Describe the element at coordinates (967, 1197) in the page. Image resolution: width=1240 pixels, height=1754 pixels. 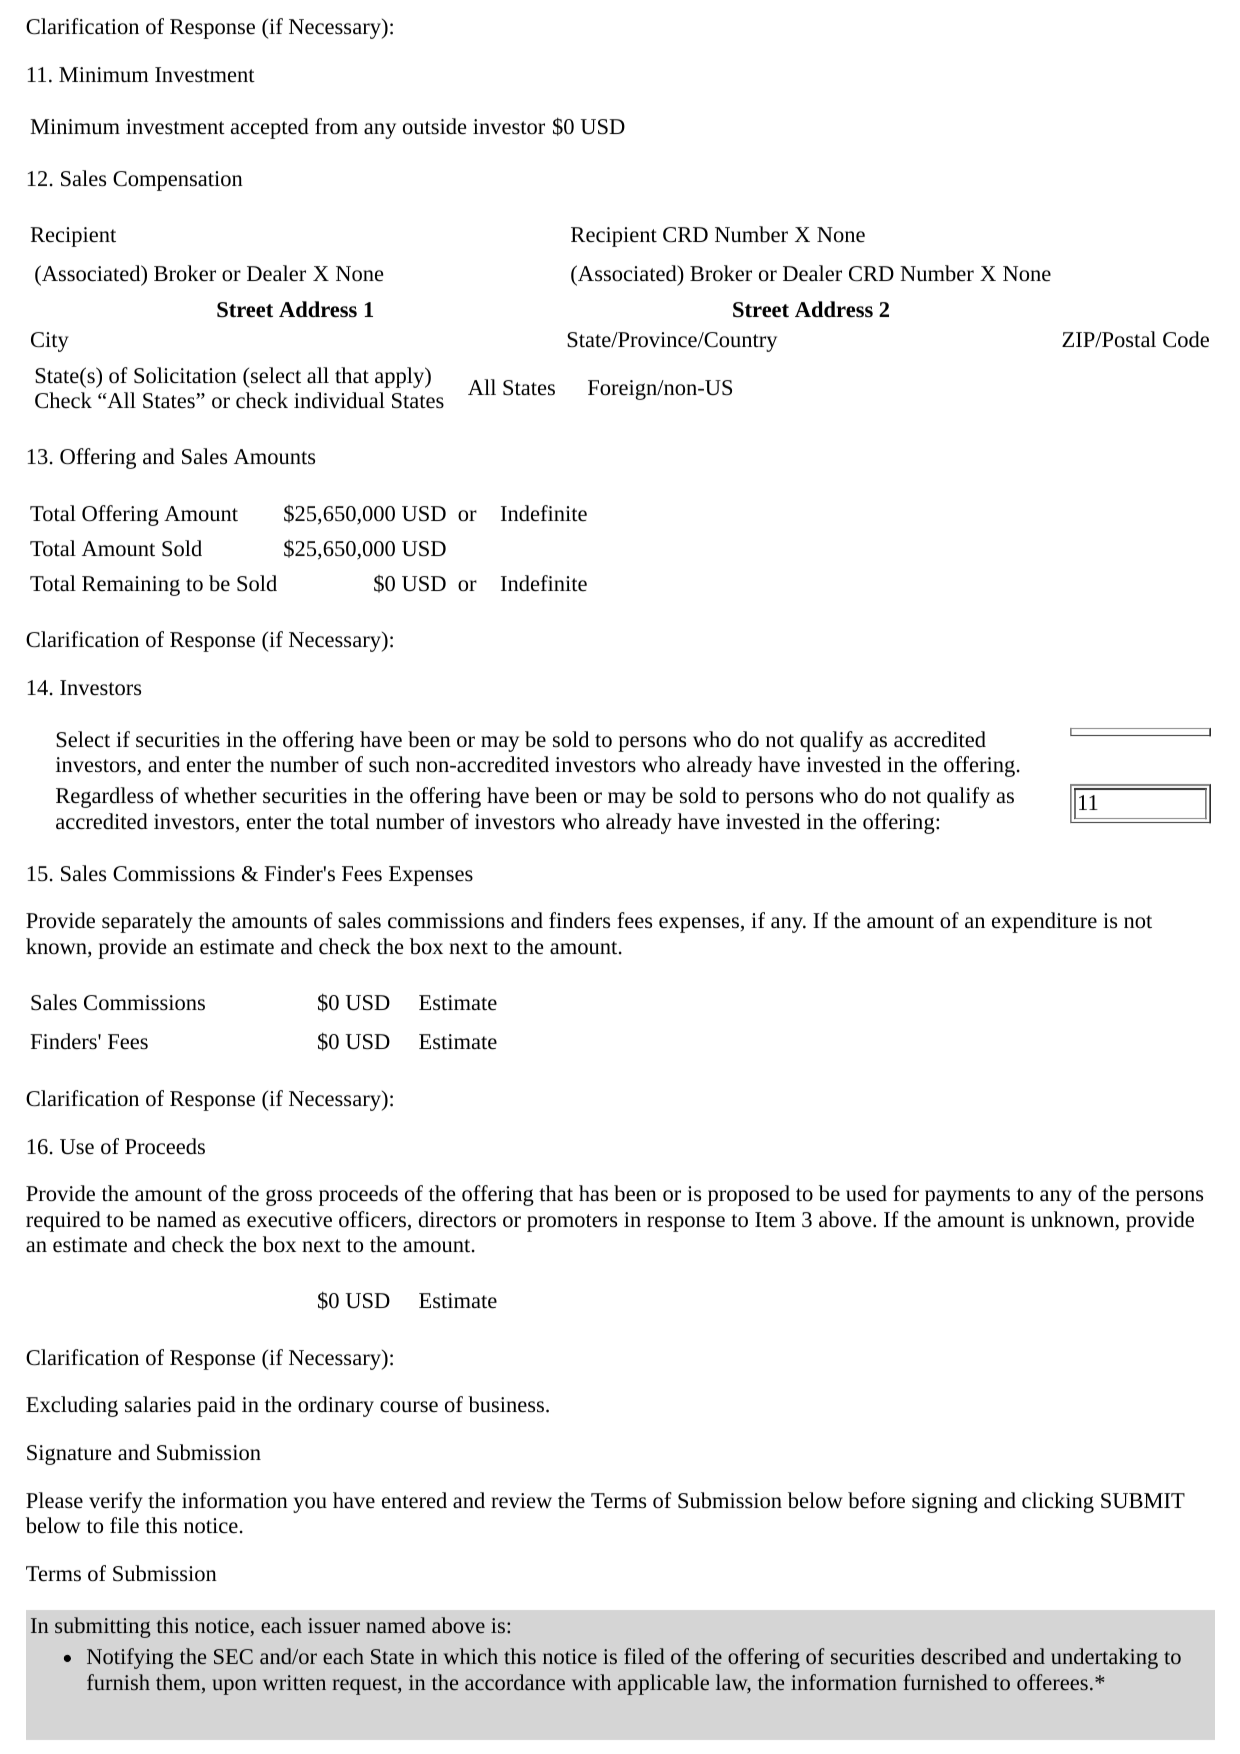
I see `payments` at that location.
